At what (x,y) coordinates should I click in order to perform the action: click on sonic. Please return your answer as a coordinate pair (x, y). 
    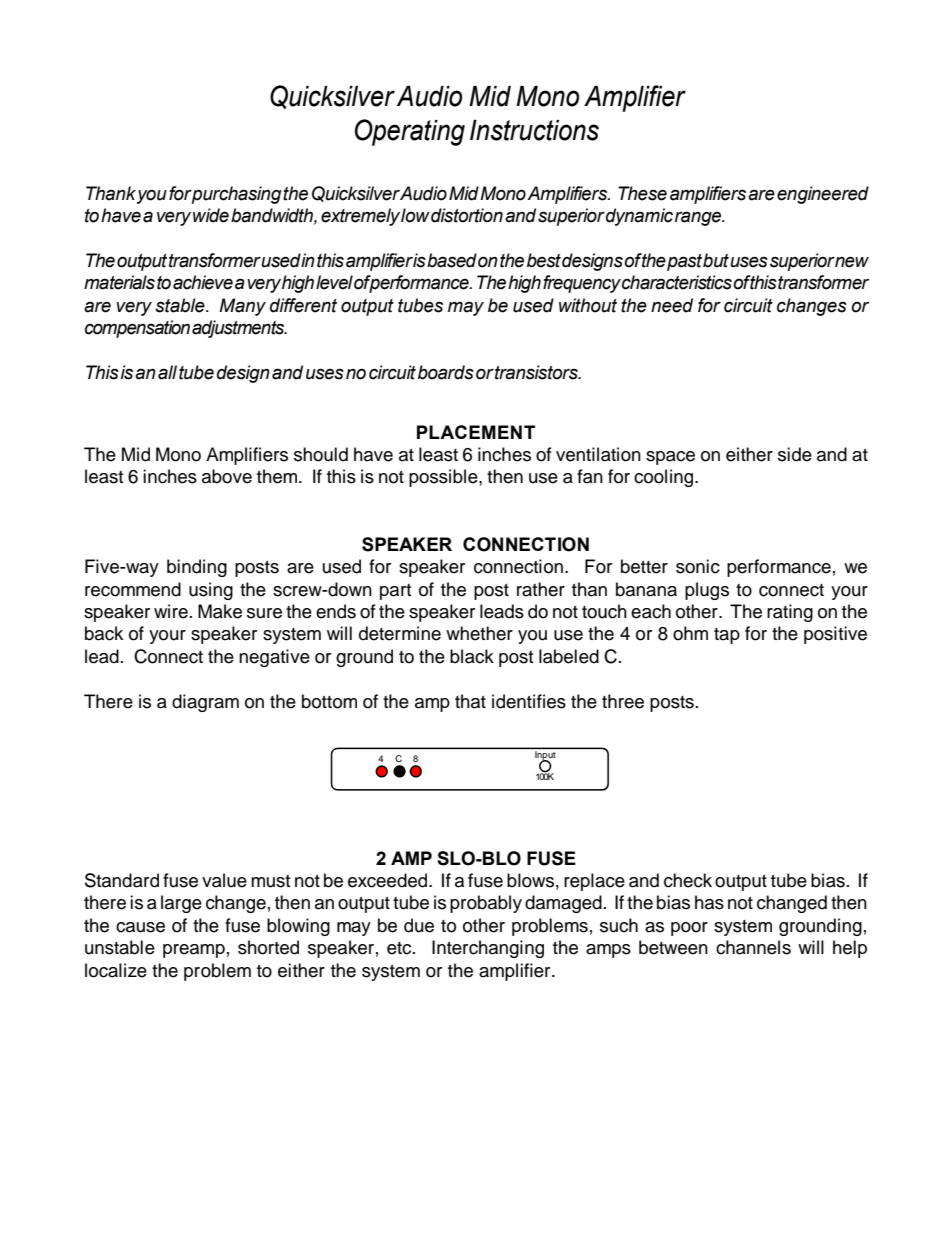
    Looking at the image, I should click on (698, 566).
